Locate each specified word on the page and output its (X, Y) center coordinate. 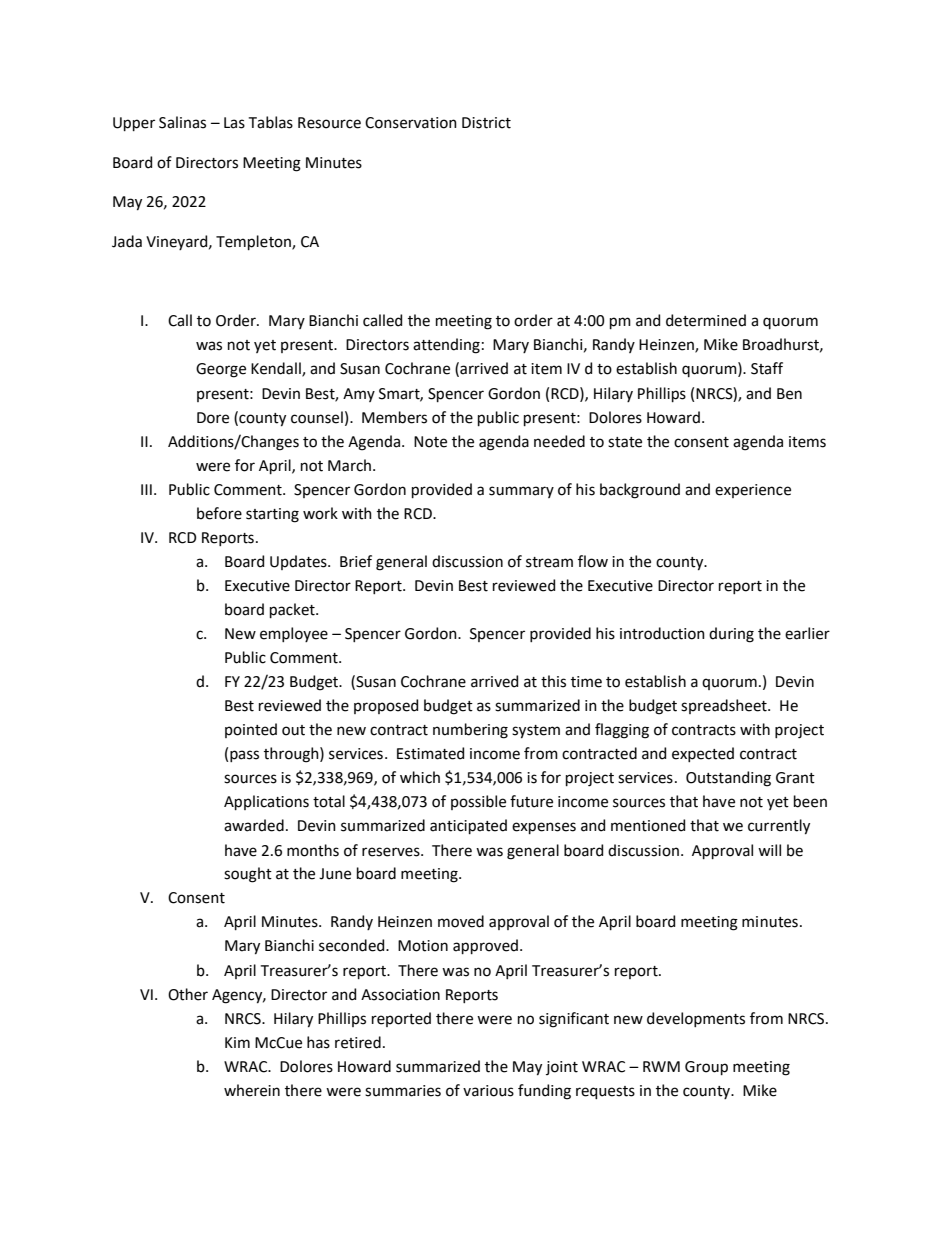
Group (706, 1068)
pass (244, 756)
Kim (237, 1042)
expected (703, 754)
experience (753, 491)
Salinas (182, 122)
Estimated (430, 753)
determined (706, 320)
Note (430, 442)
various (488, 1091)
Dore (213, 418)
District (486, 123)
